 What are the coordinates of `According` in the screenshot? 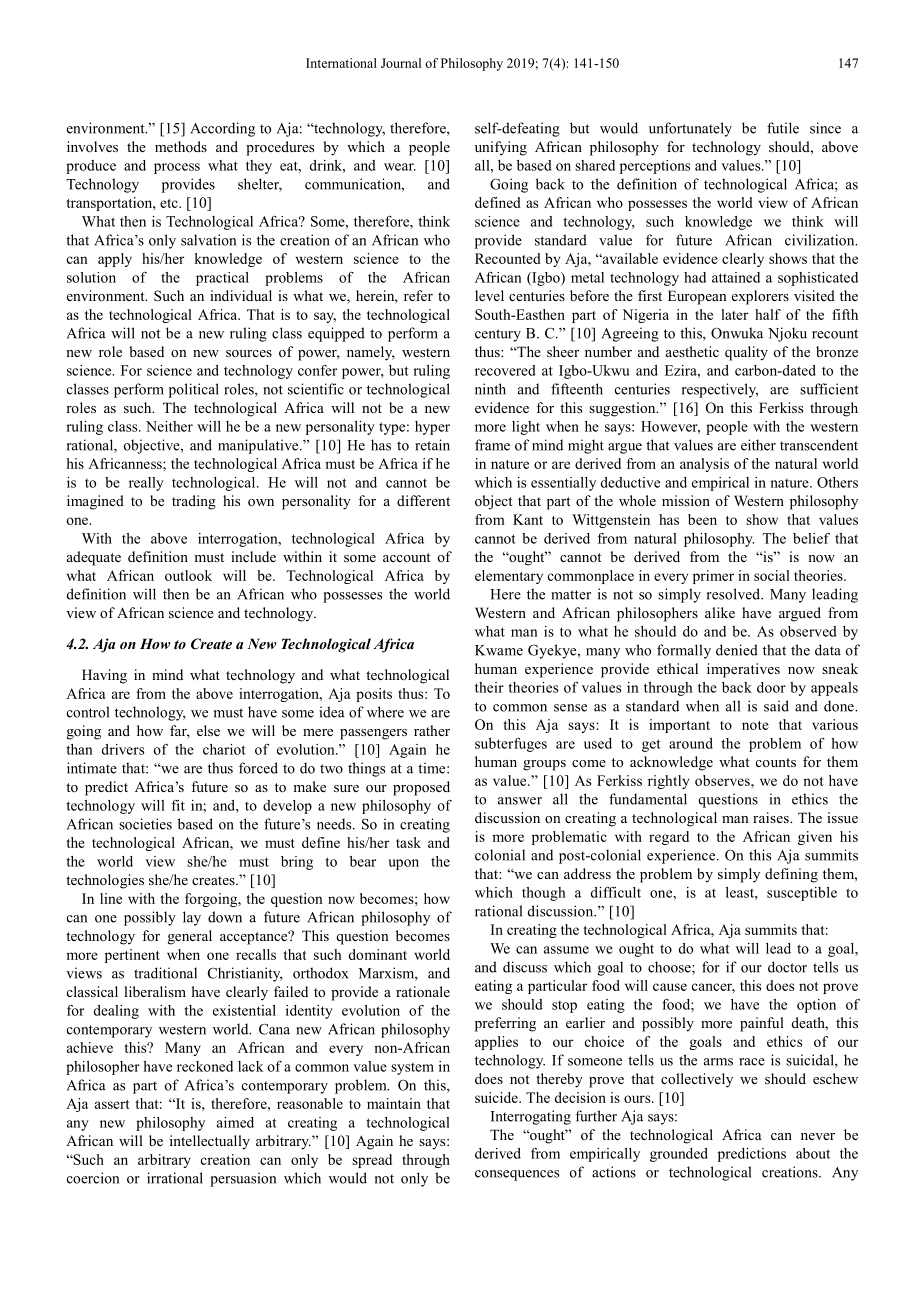 It's located at (222, 129).
